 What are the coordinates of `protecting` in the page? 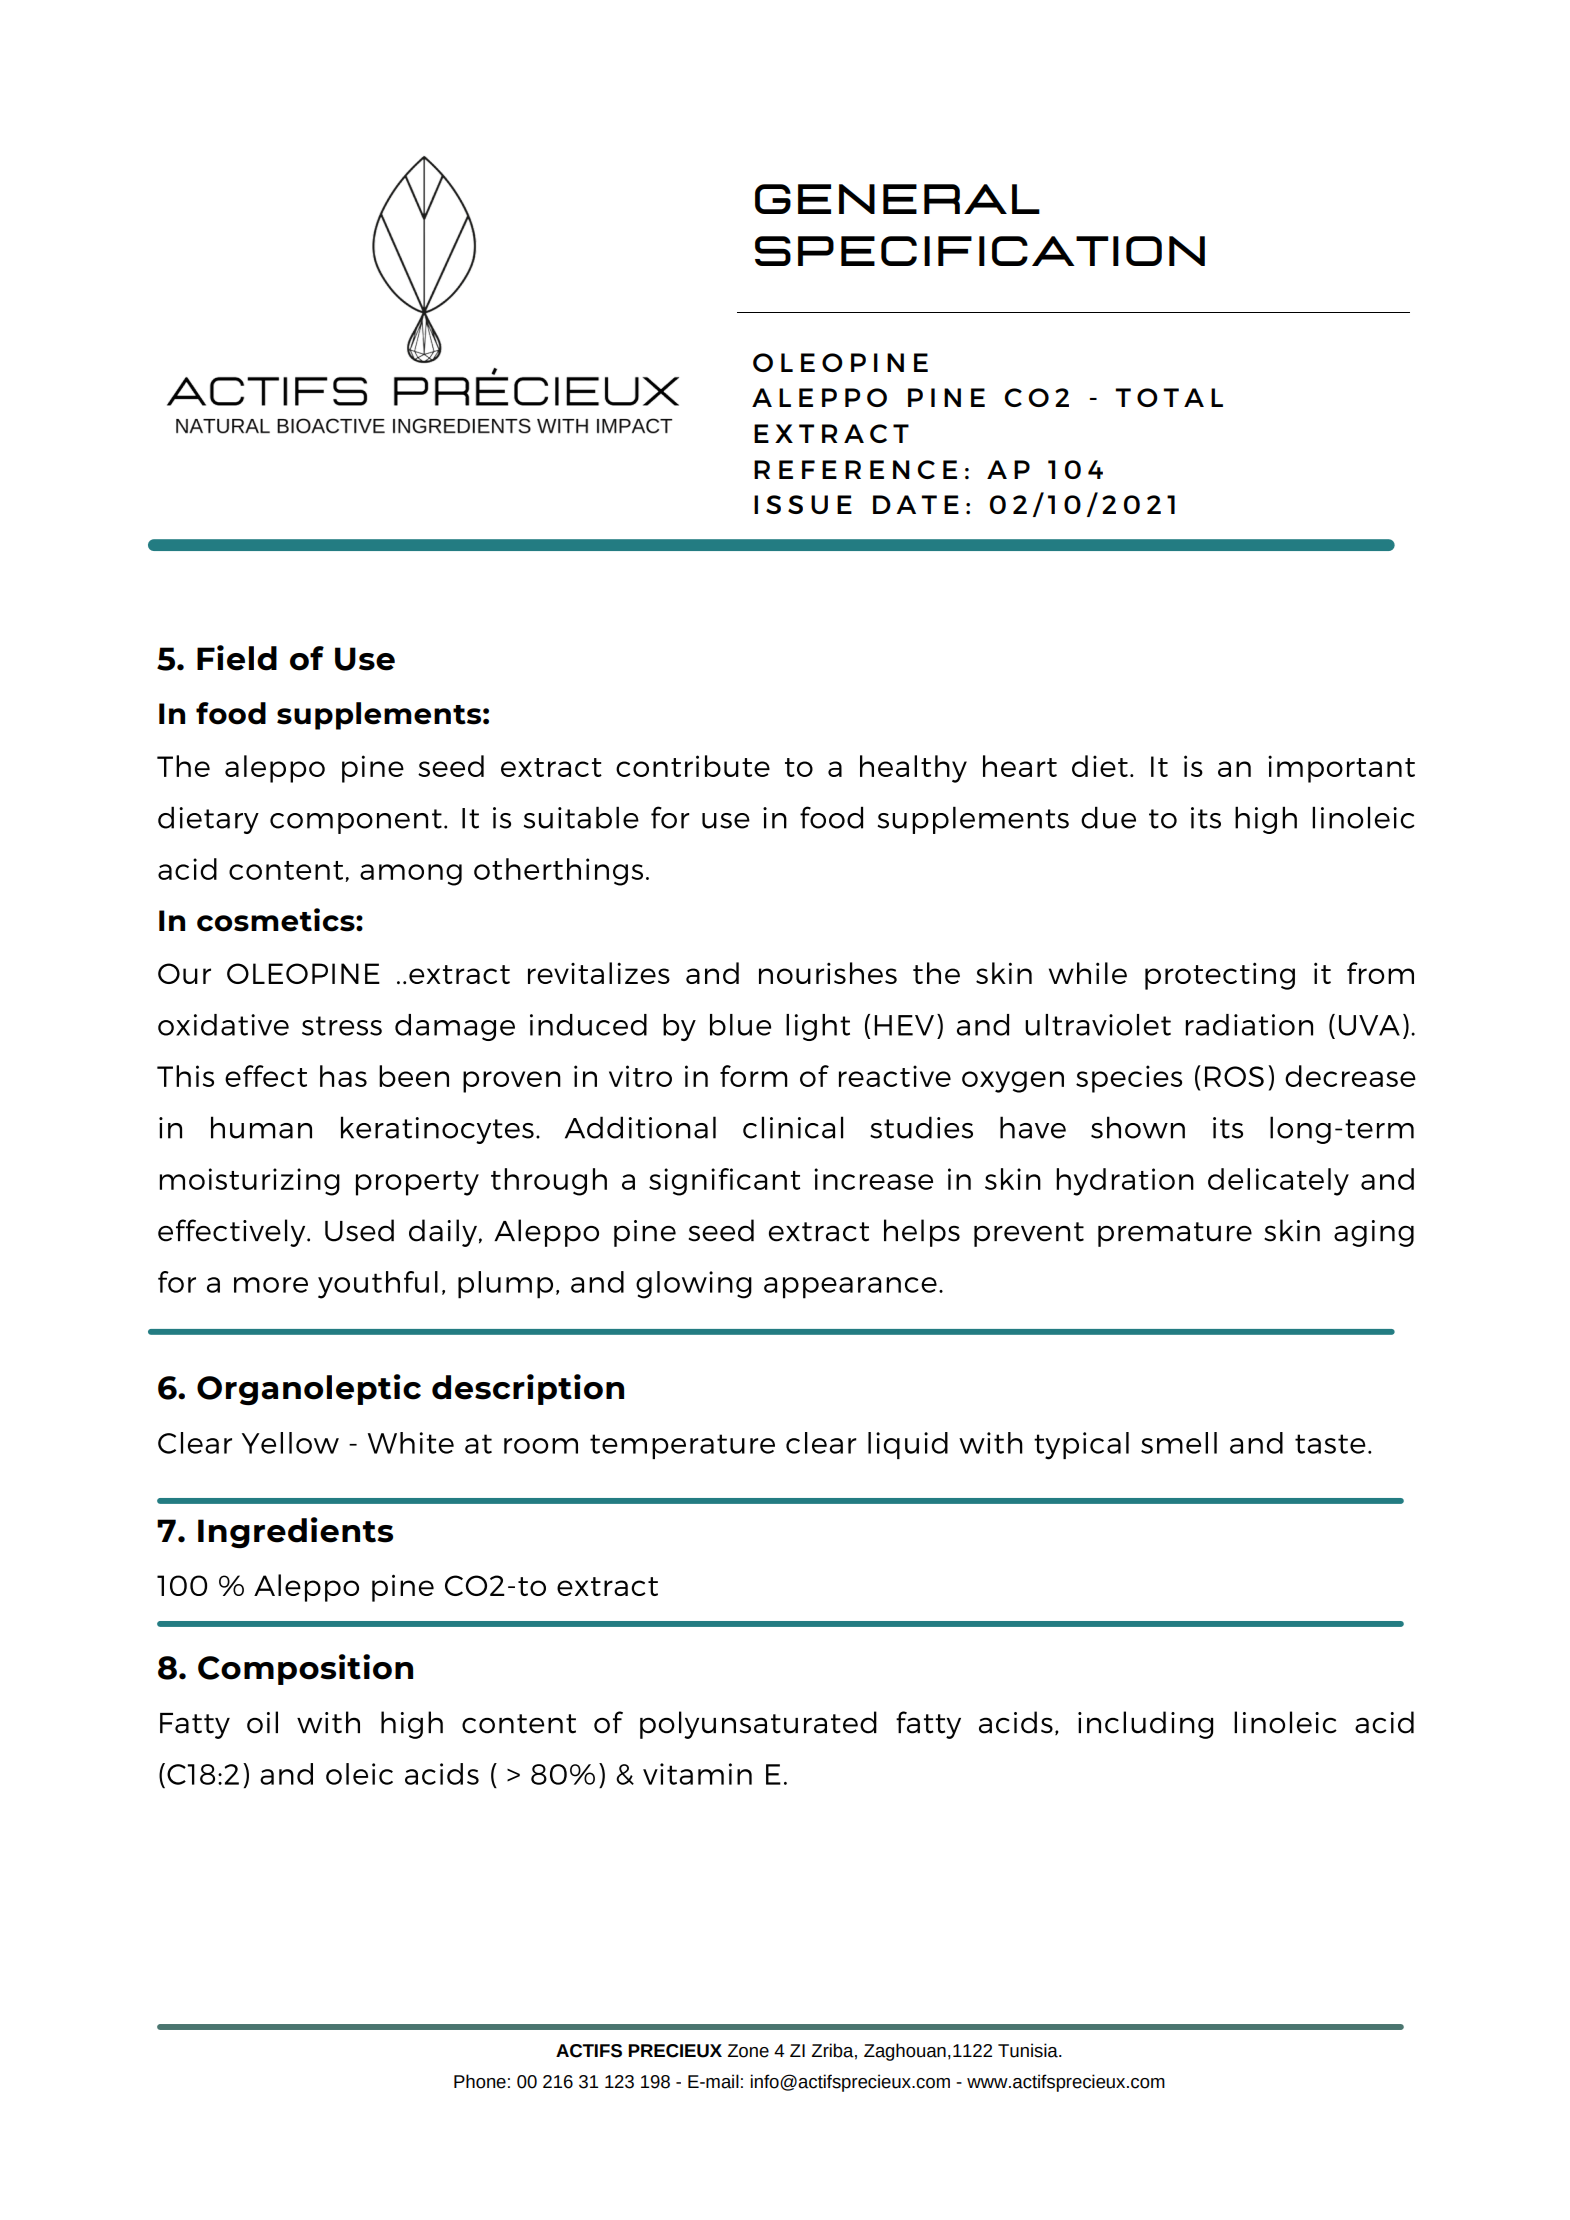 It's located at (1220, 976).
